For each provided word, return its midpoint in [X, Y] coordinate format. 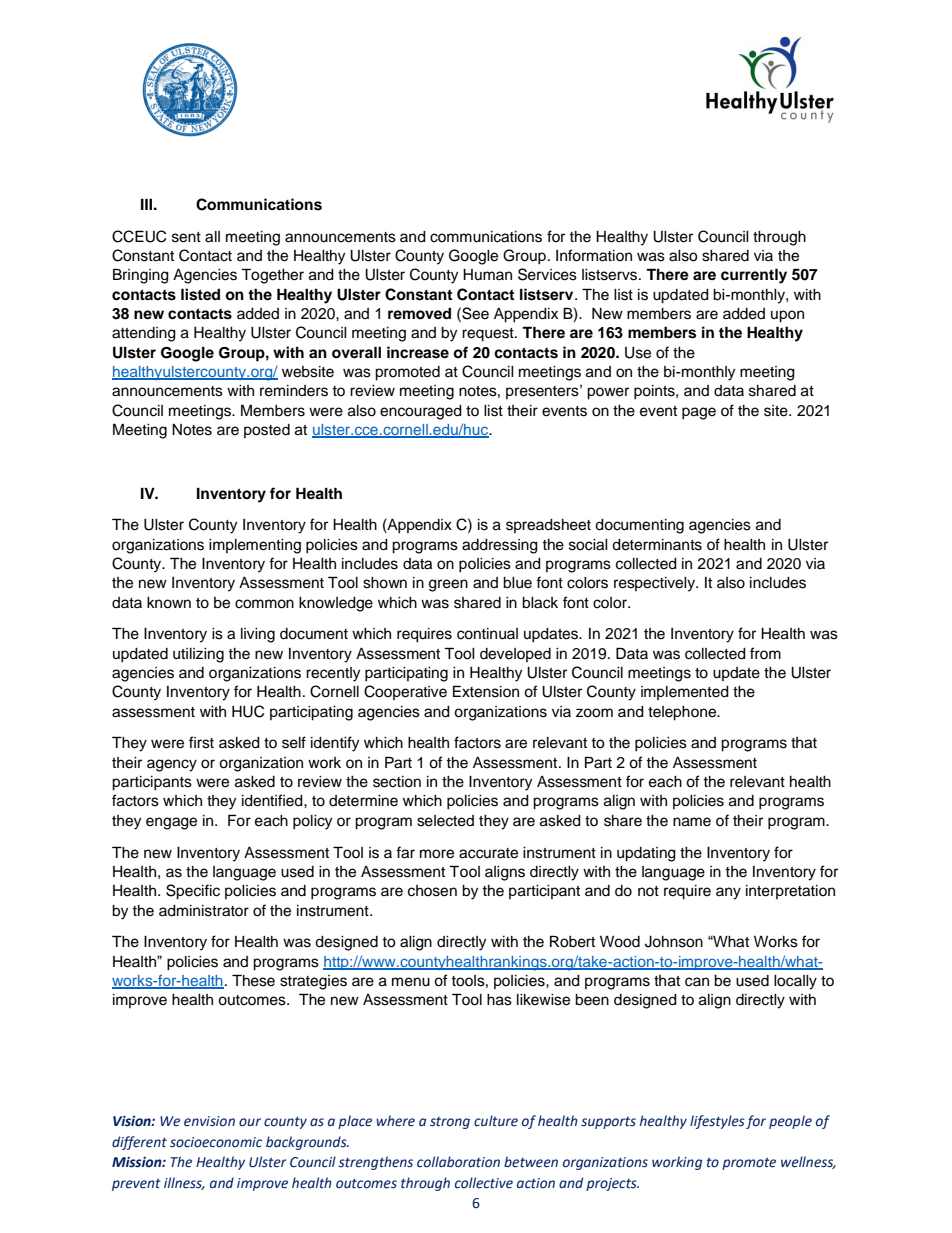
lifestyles [717, 1122]
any [728, 893]
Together [272, 276]
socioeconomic [216, 1142]
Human [487, 274]
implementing [255, 546]
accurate [488, 853]
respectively [655, 584]
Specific [193, 892]
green [448, 585]
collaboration [458, 1162]
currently [754, 276]
